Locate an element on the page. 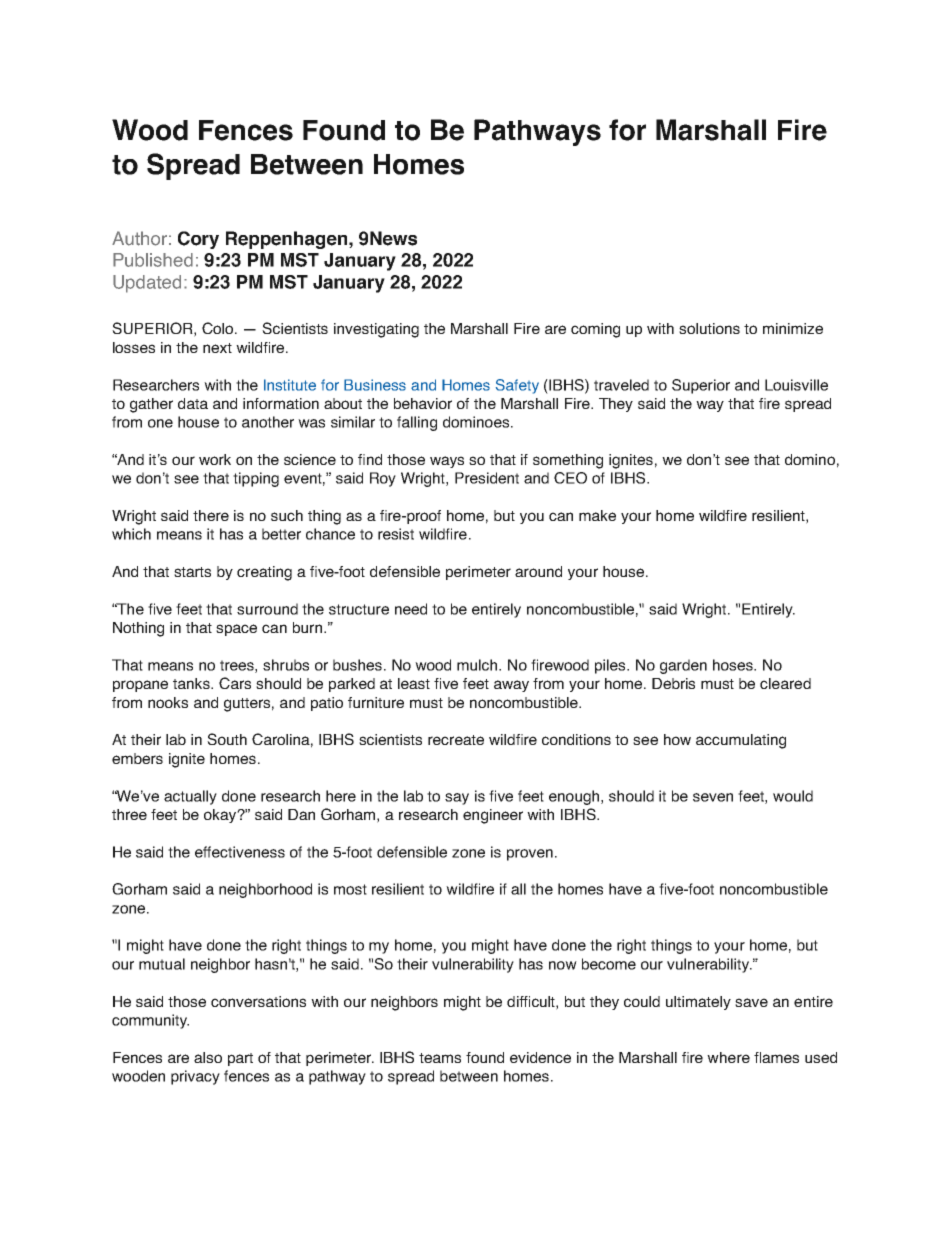  proven is located at coordinates (530, 855).
